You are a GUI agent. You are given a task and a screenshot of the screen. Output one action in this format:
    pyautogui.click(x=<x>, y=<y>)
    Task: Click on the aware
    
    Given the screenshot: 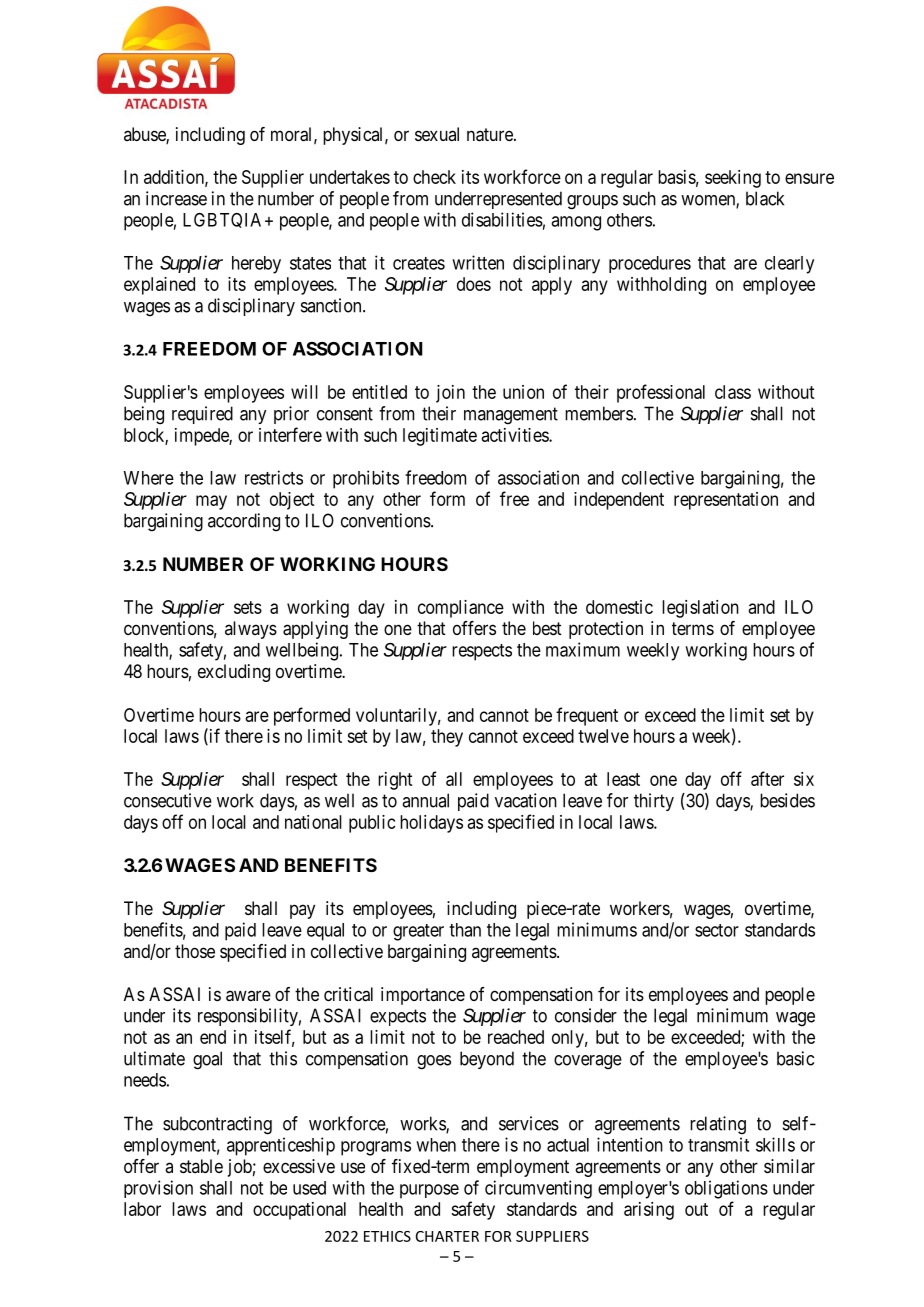 What is the action you would take?
    pyautogui.click(x=248, y=995)
